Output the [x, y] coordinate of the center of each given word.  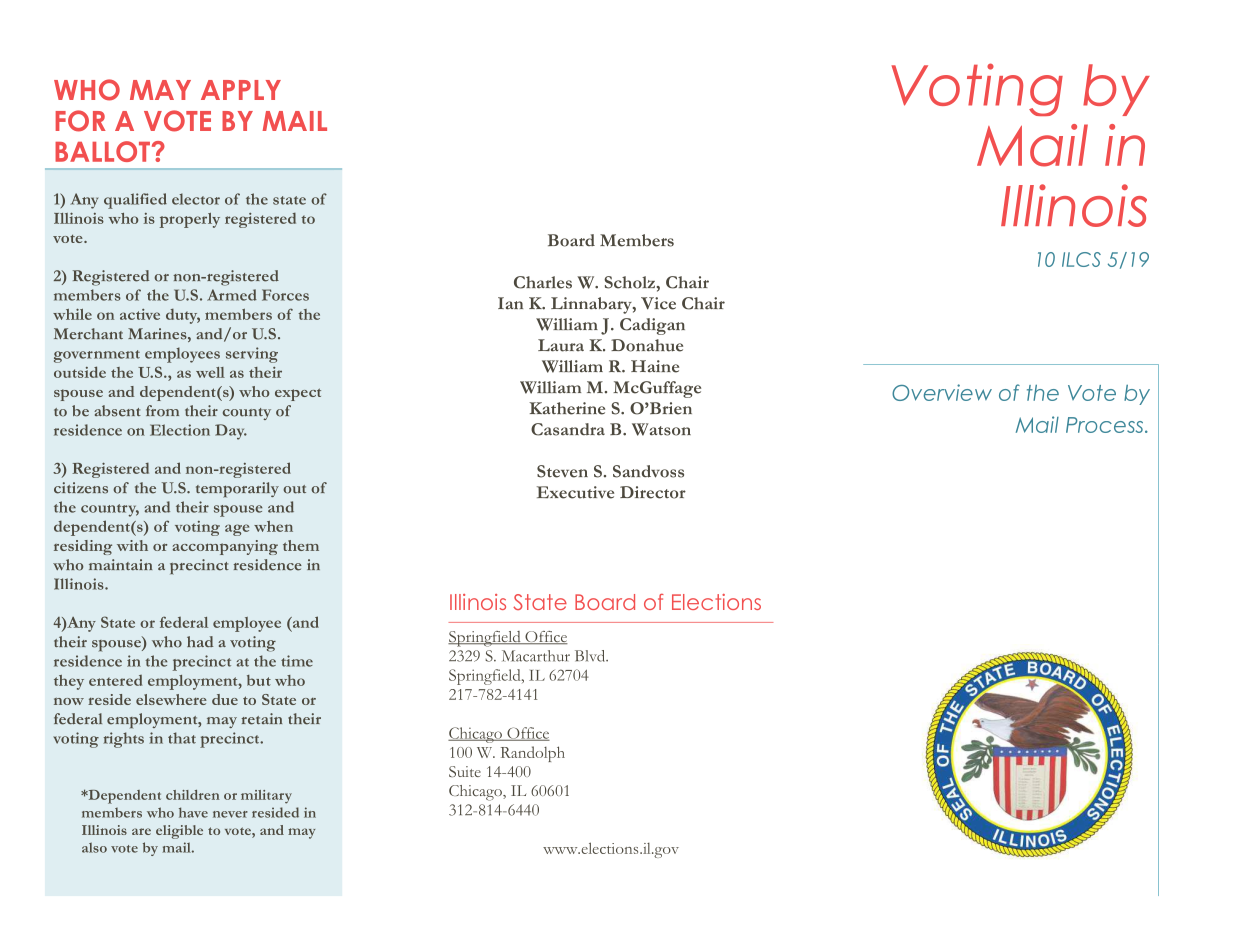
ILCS [1081, 259]
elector [196, 199]
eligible [179, 832]
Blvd [591, 656]
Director [653, 492]
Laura [561, 345]
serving [252, 355]
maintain [120, 564]
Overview [942, 392]
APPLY [241, 90]
